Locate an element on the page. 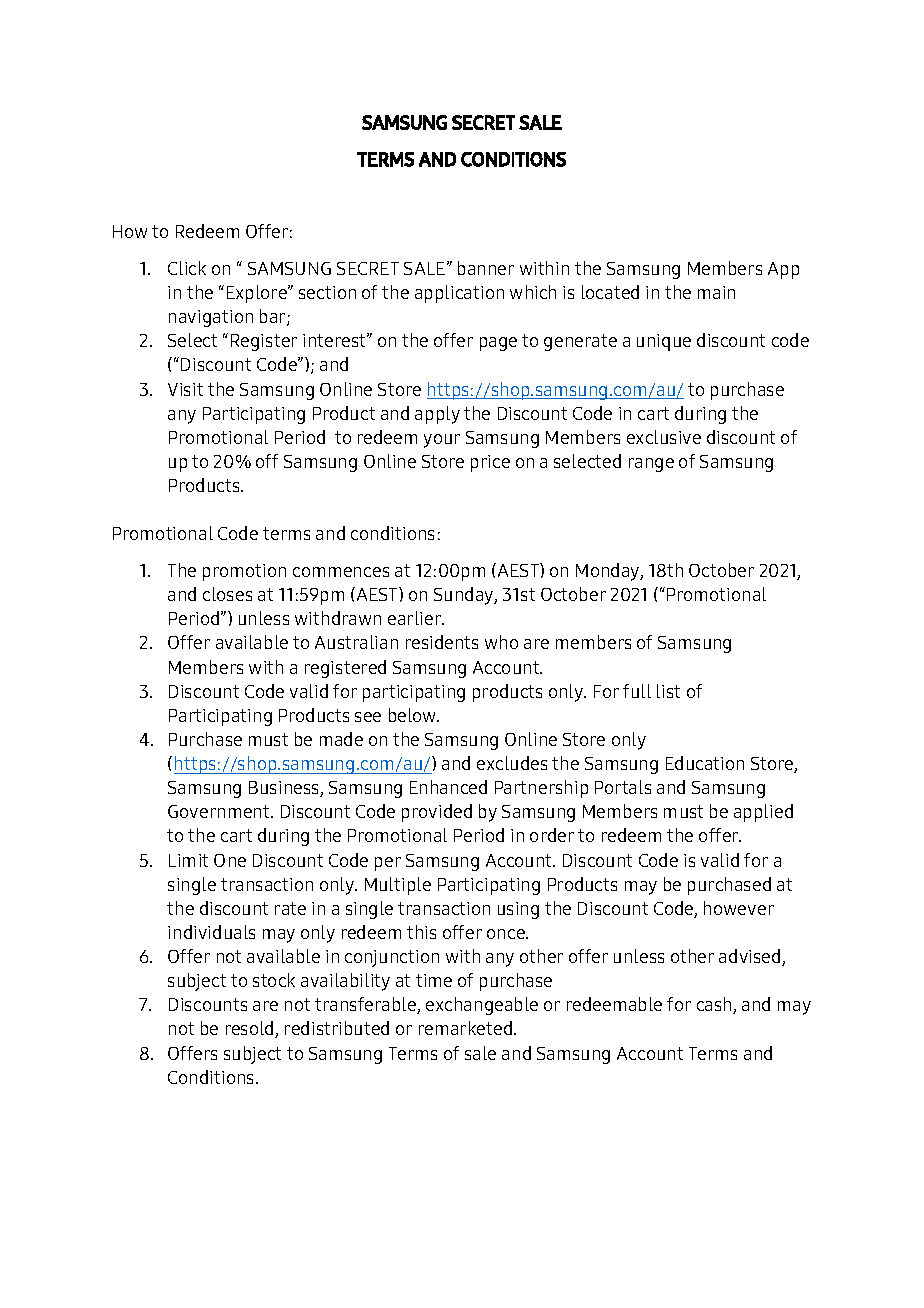 The width and height of the page is (924, 1308). Government is located at coordinates (220, 811).
